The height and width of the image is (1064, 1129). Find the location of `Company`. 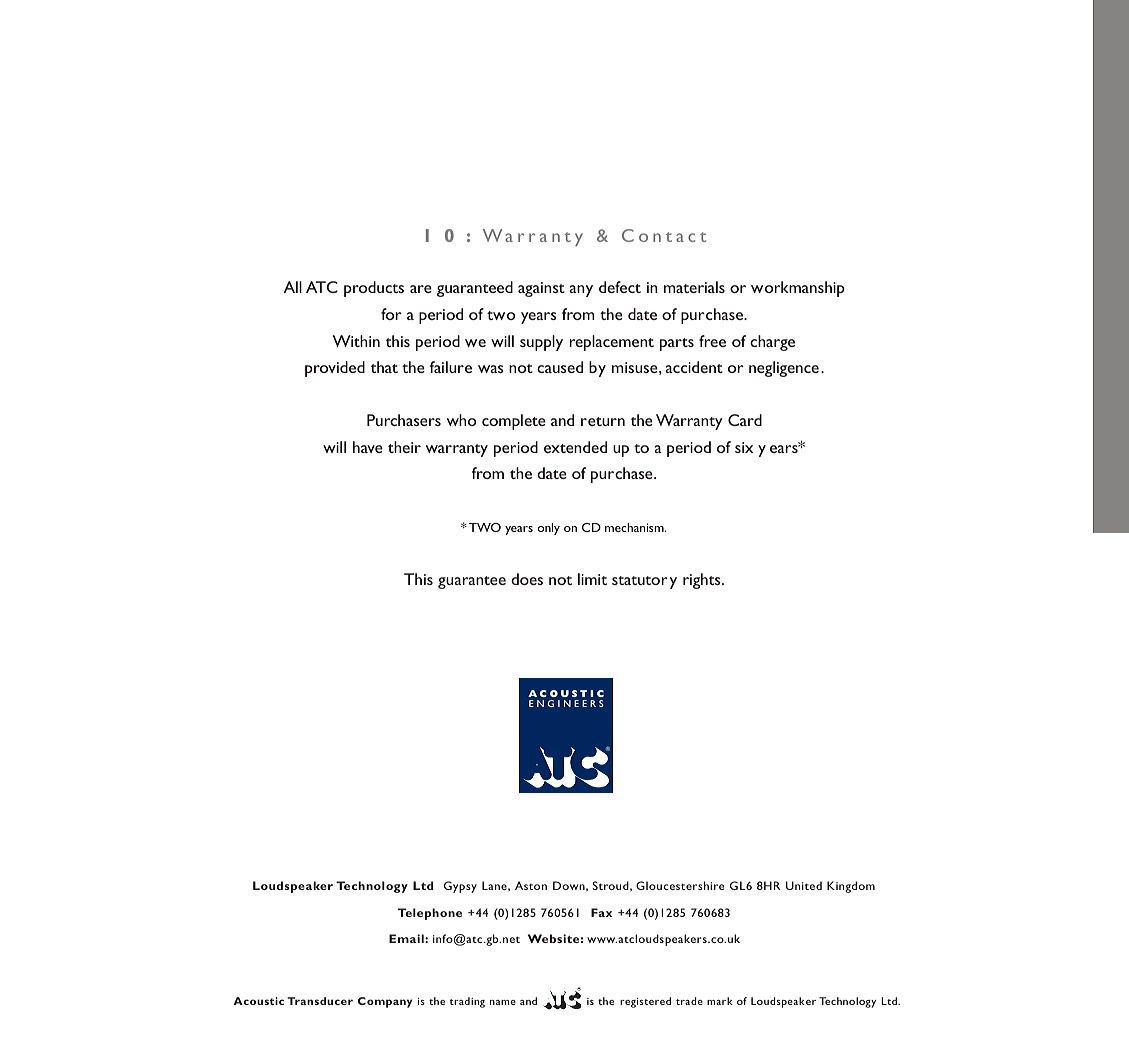

Company is located at coordinates (385, 1002).
